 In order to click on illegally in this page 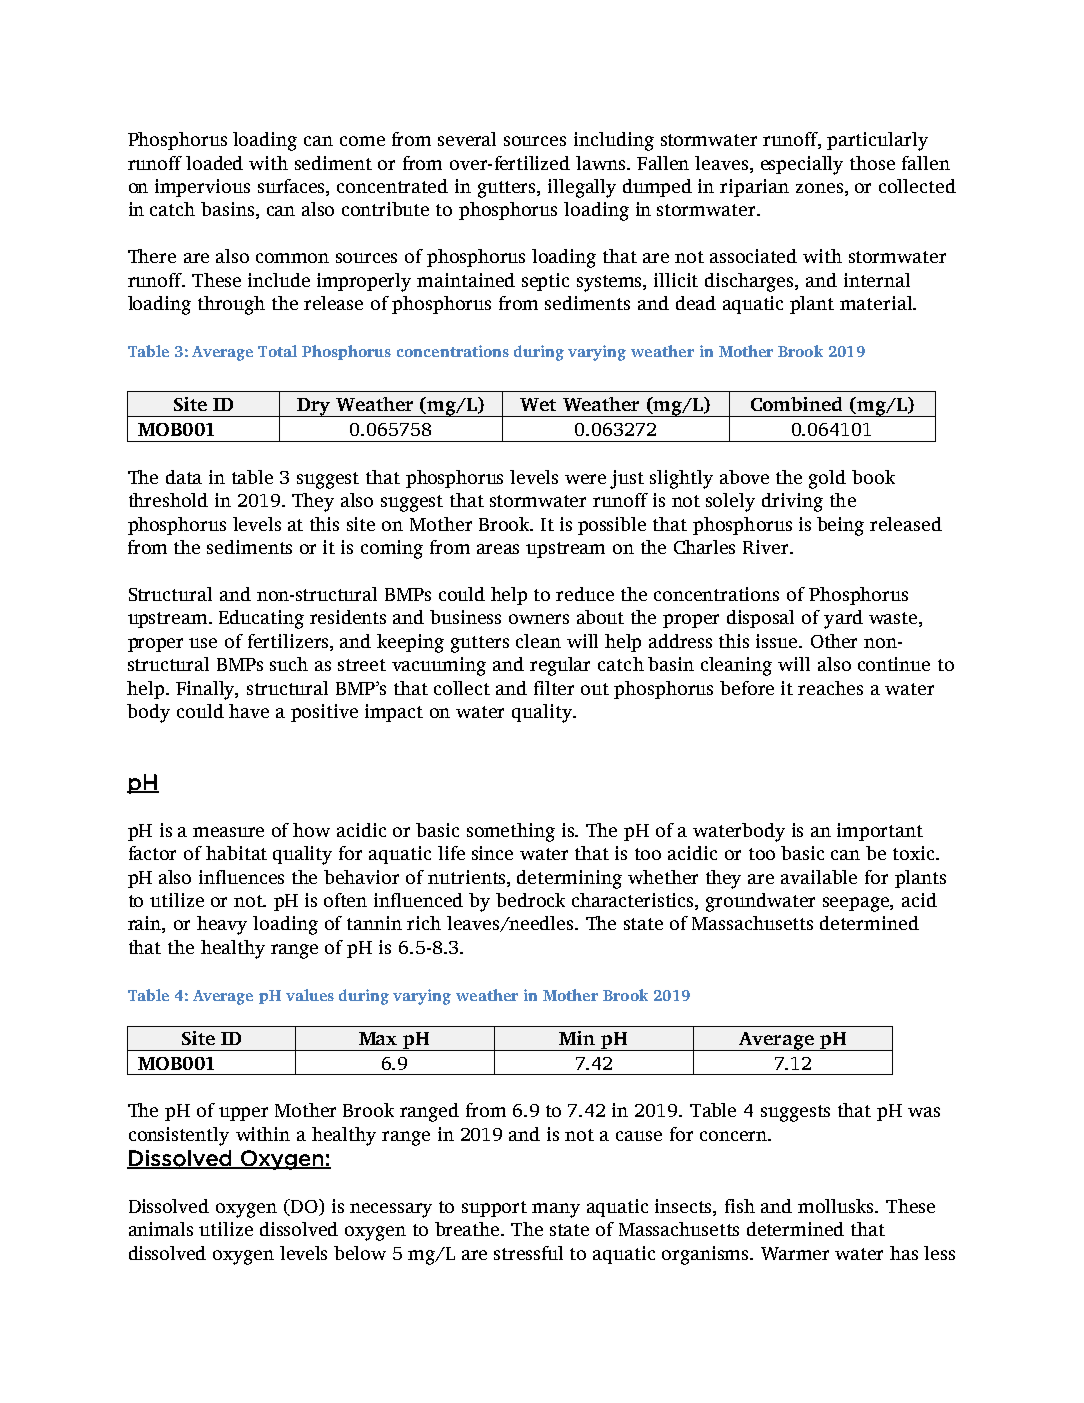, I will do `click(582, 188)`.
